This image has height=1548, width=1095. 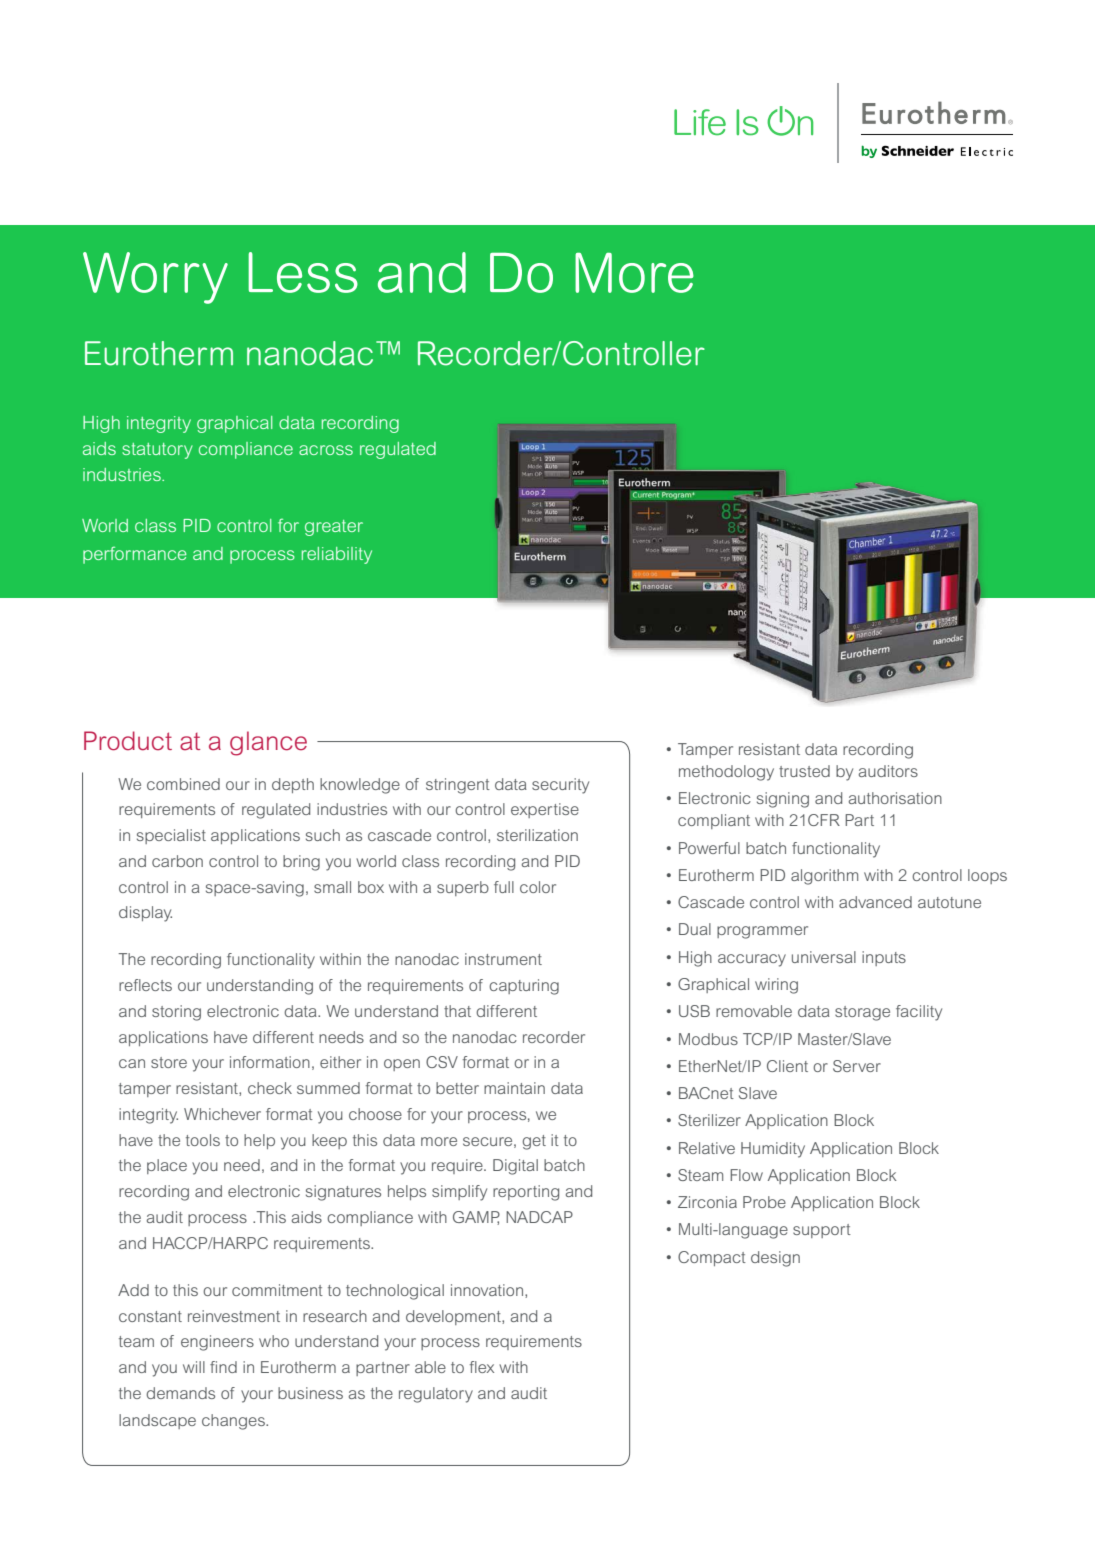 I want to click on across, so click(x=326, y=450).
